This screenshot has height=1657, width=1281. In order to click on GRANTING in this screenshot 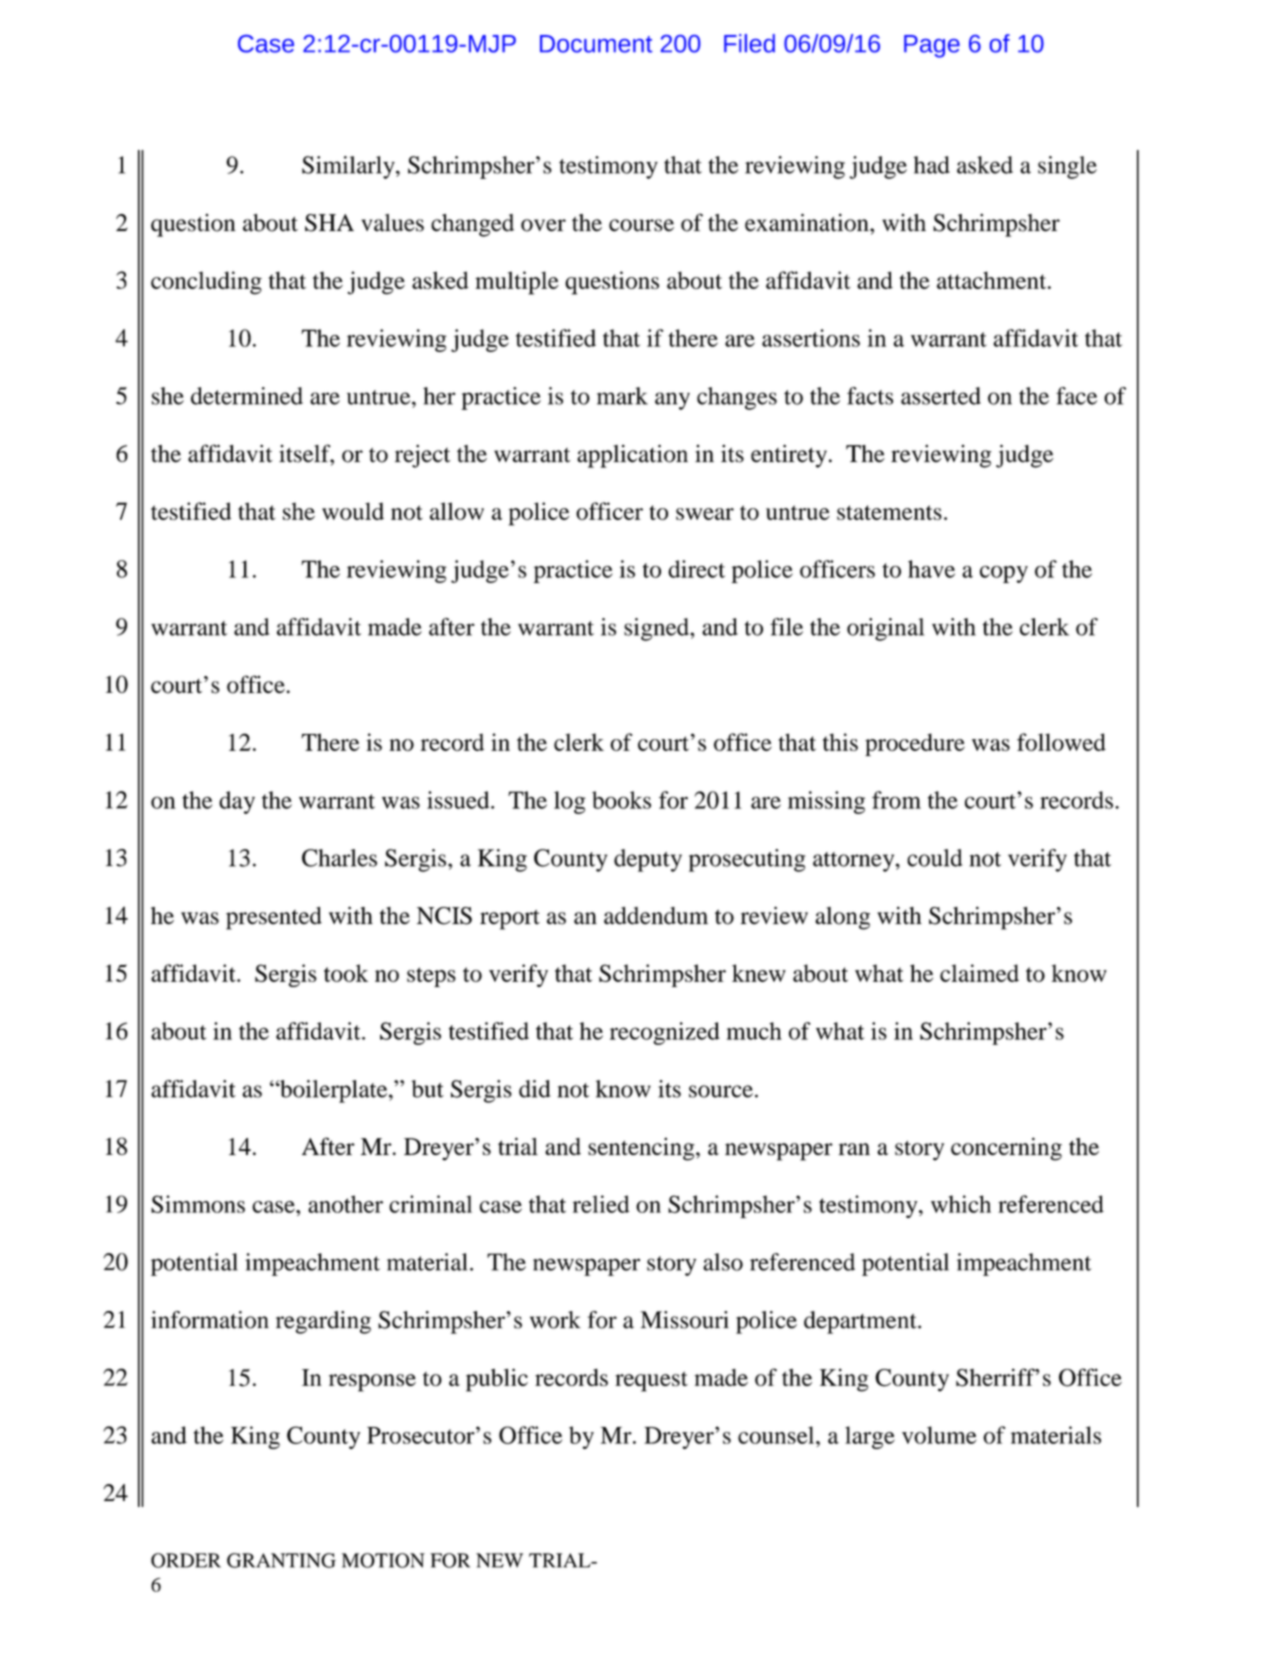, I will do `click(281, 1560)`.
